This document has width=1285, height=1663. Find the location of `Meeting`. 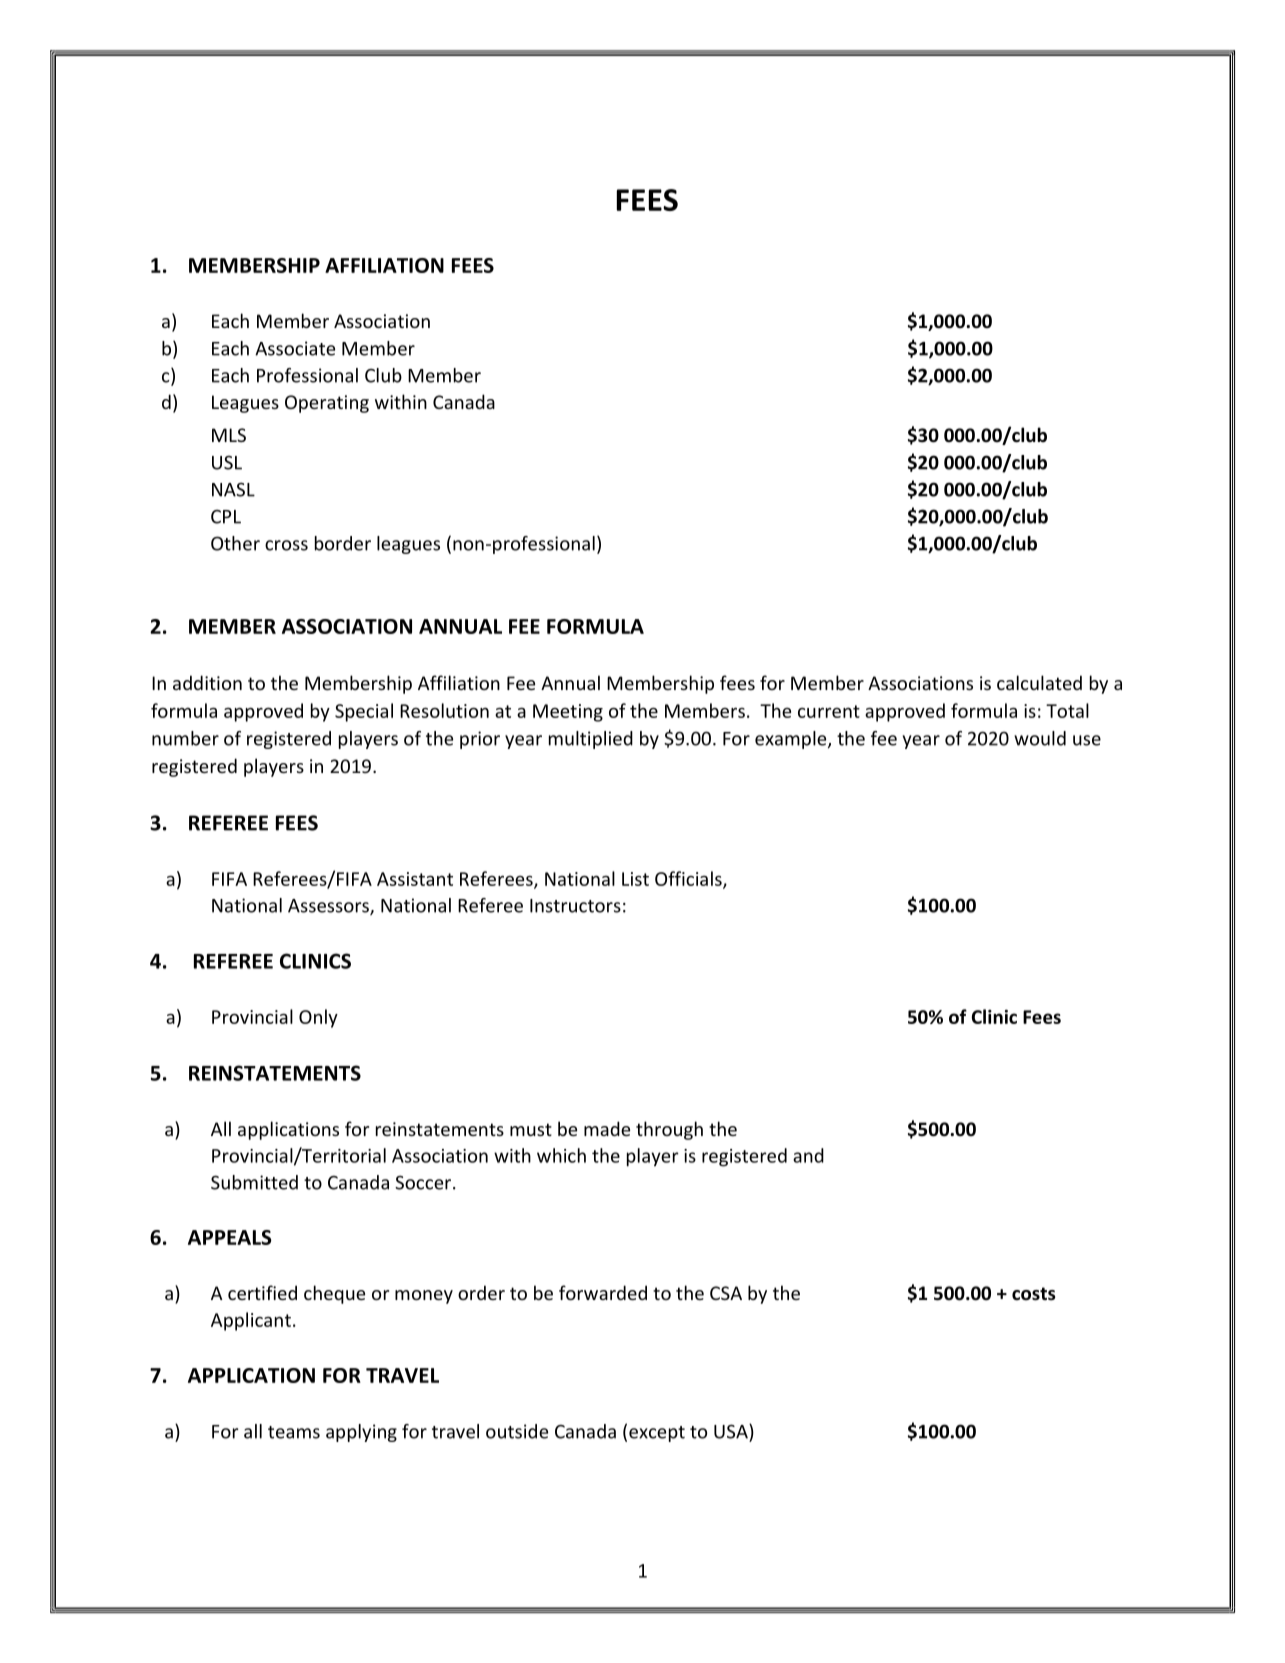

Meeting is located at coordinates (568, 713).
